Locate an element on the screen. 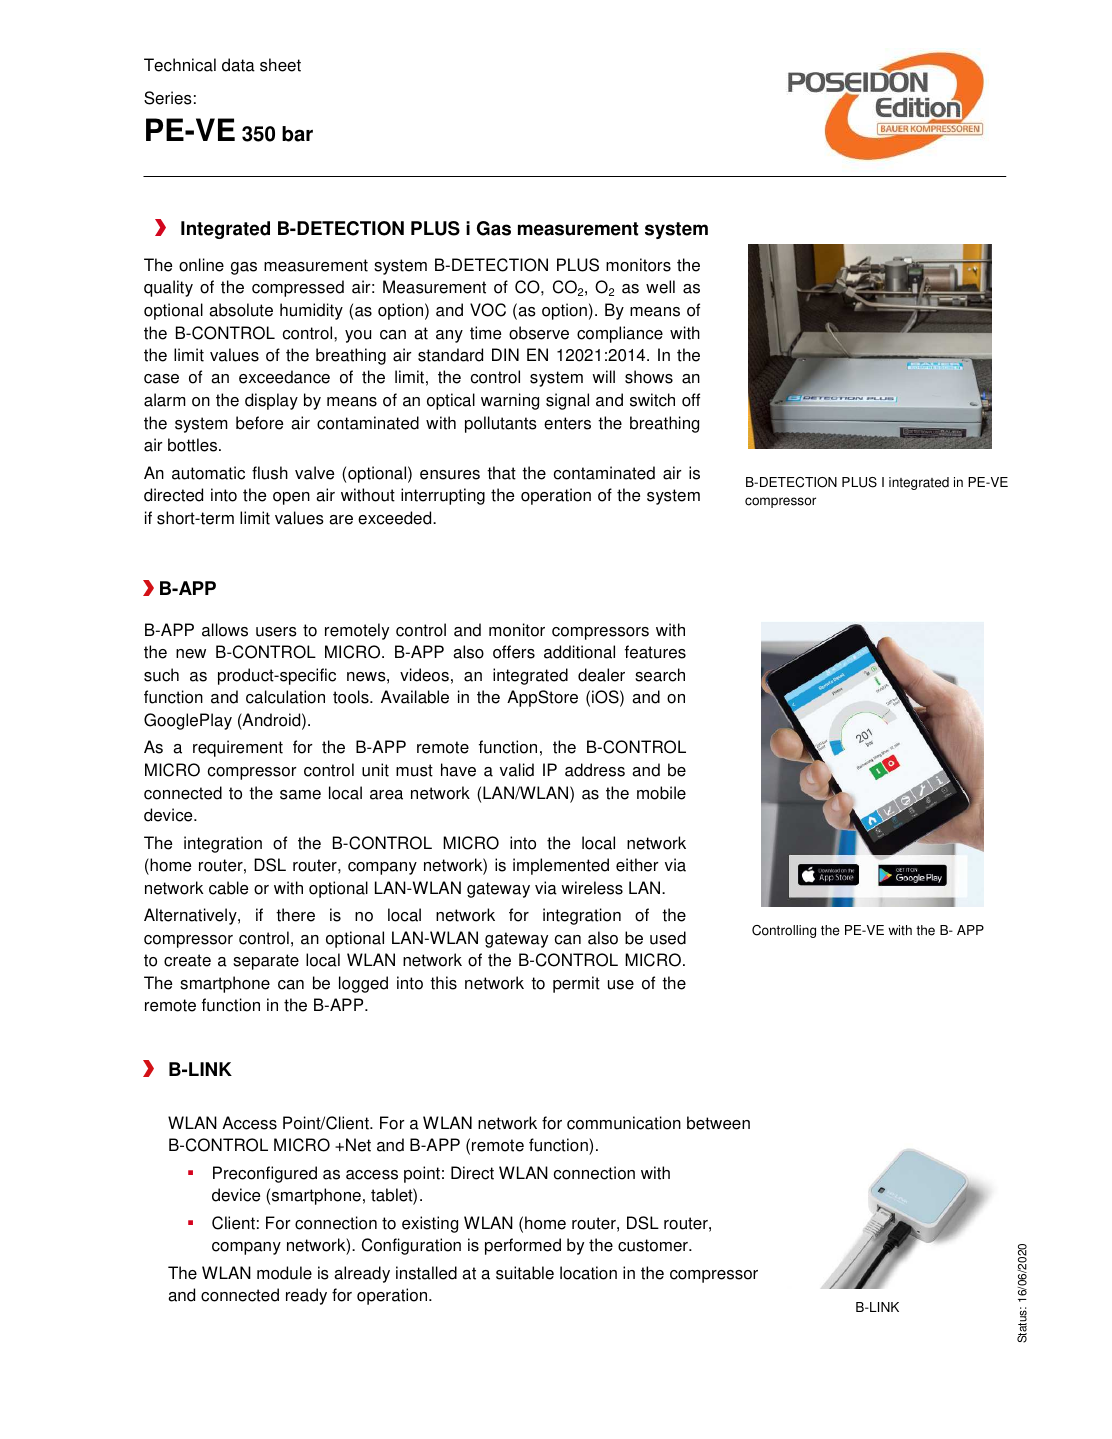  either is located at coordinates (637, 865).
